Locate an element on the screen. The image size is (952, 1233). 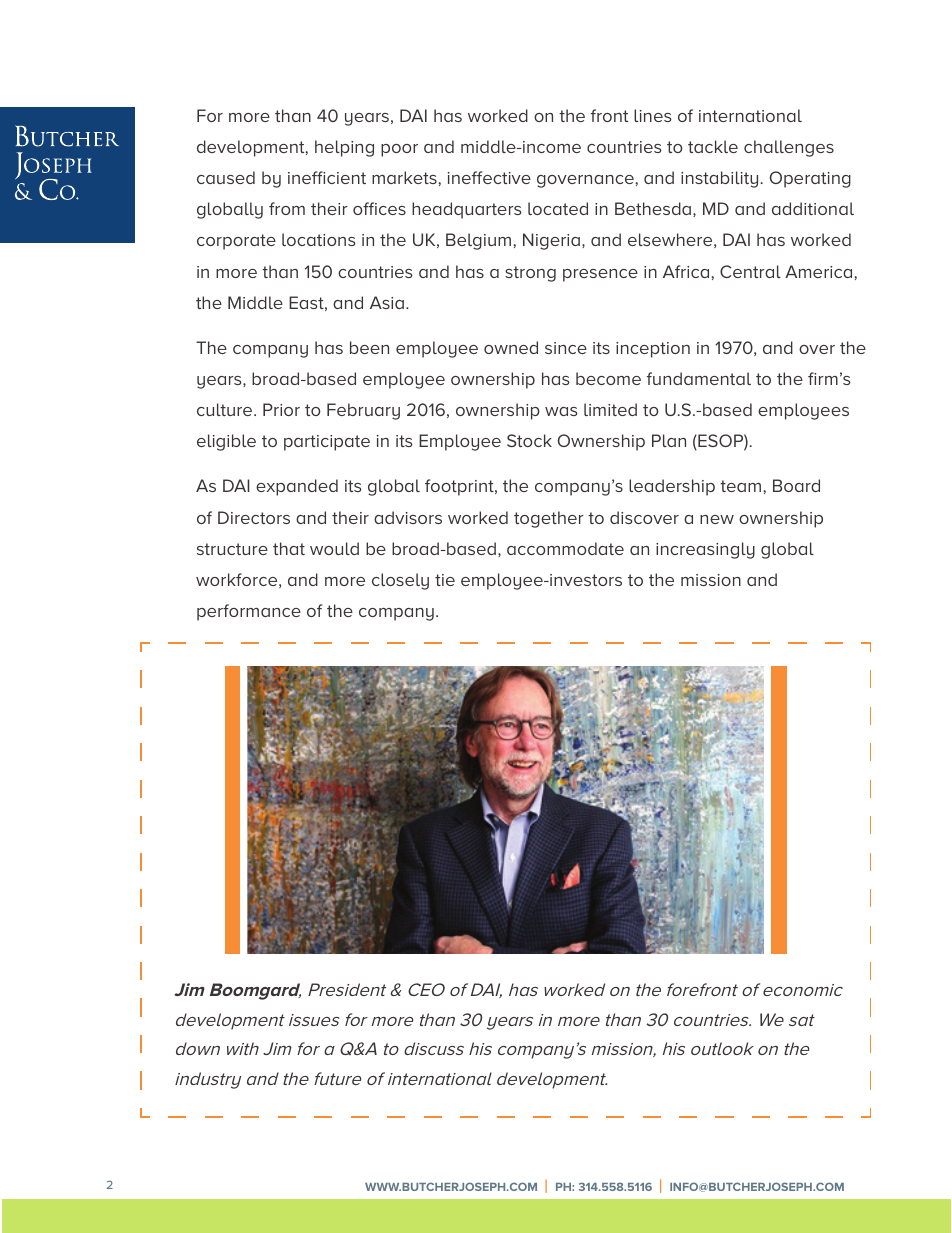
tackle is located at coordinates (713, 146).
